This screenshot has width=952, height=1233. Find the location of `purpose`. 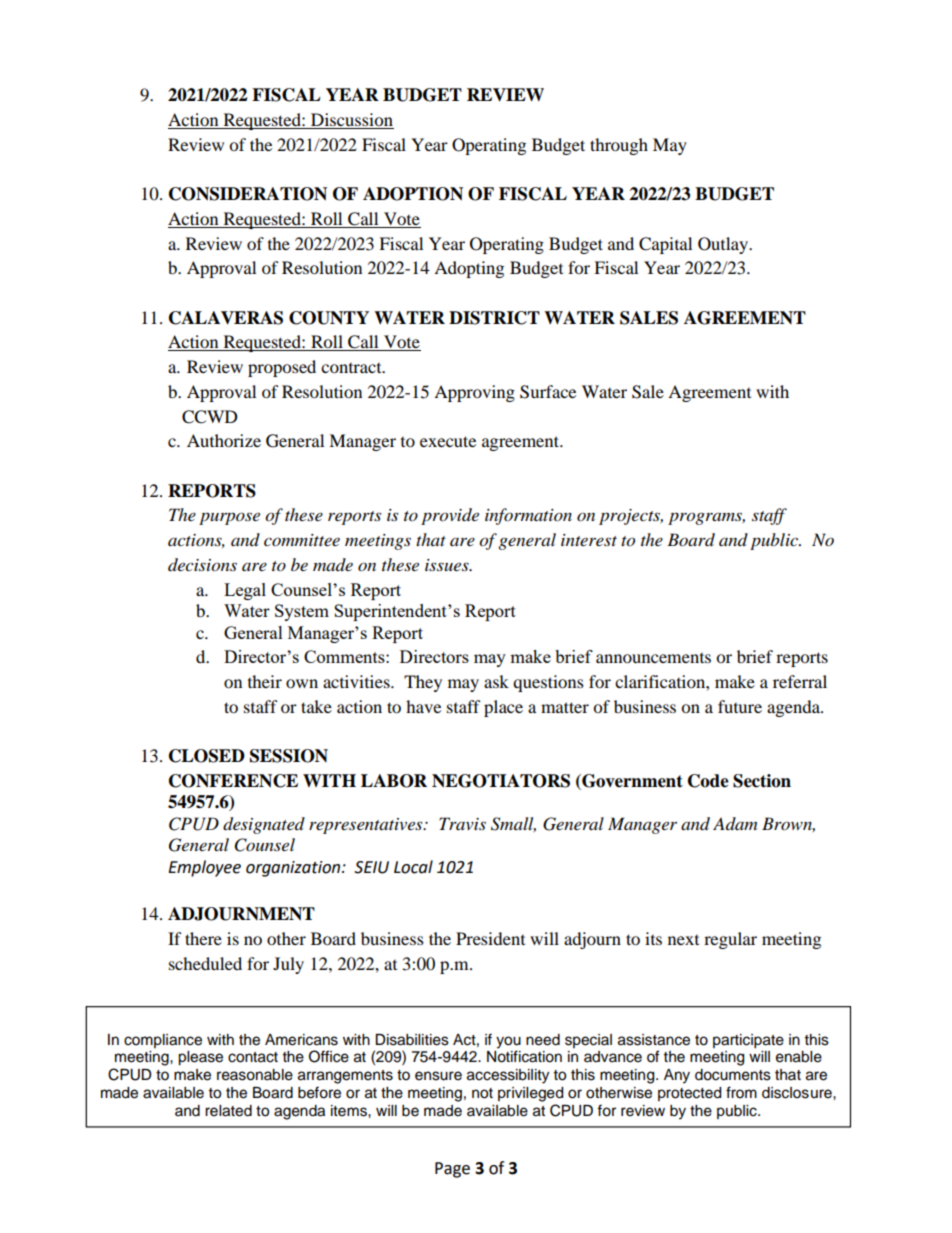

purpose is located at coordinates (229, 518).
